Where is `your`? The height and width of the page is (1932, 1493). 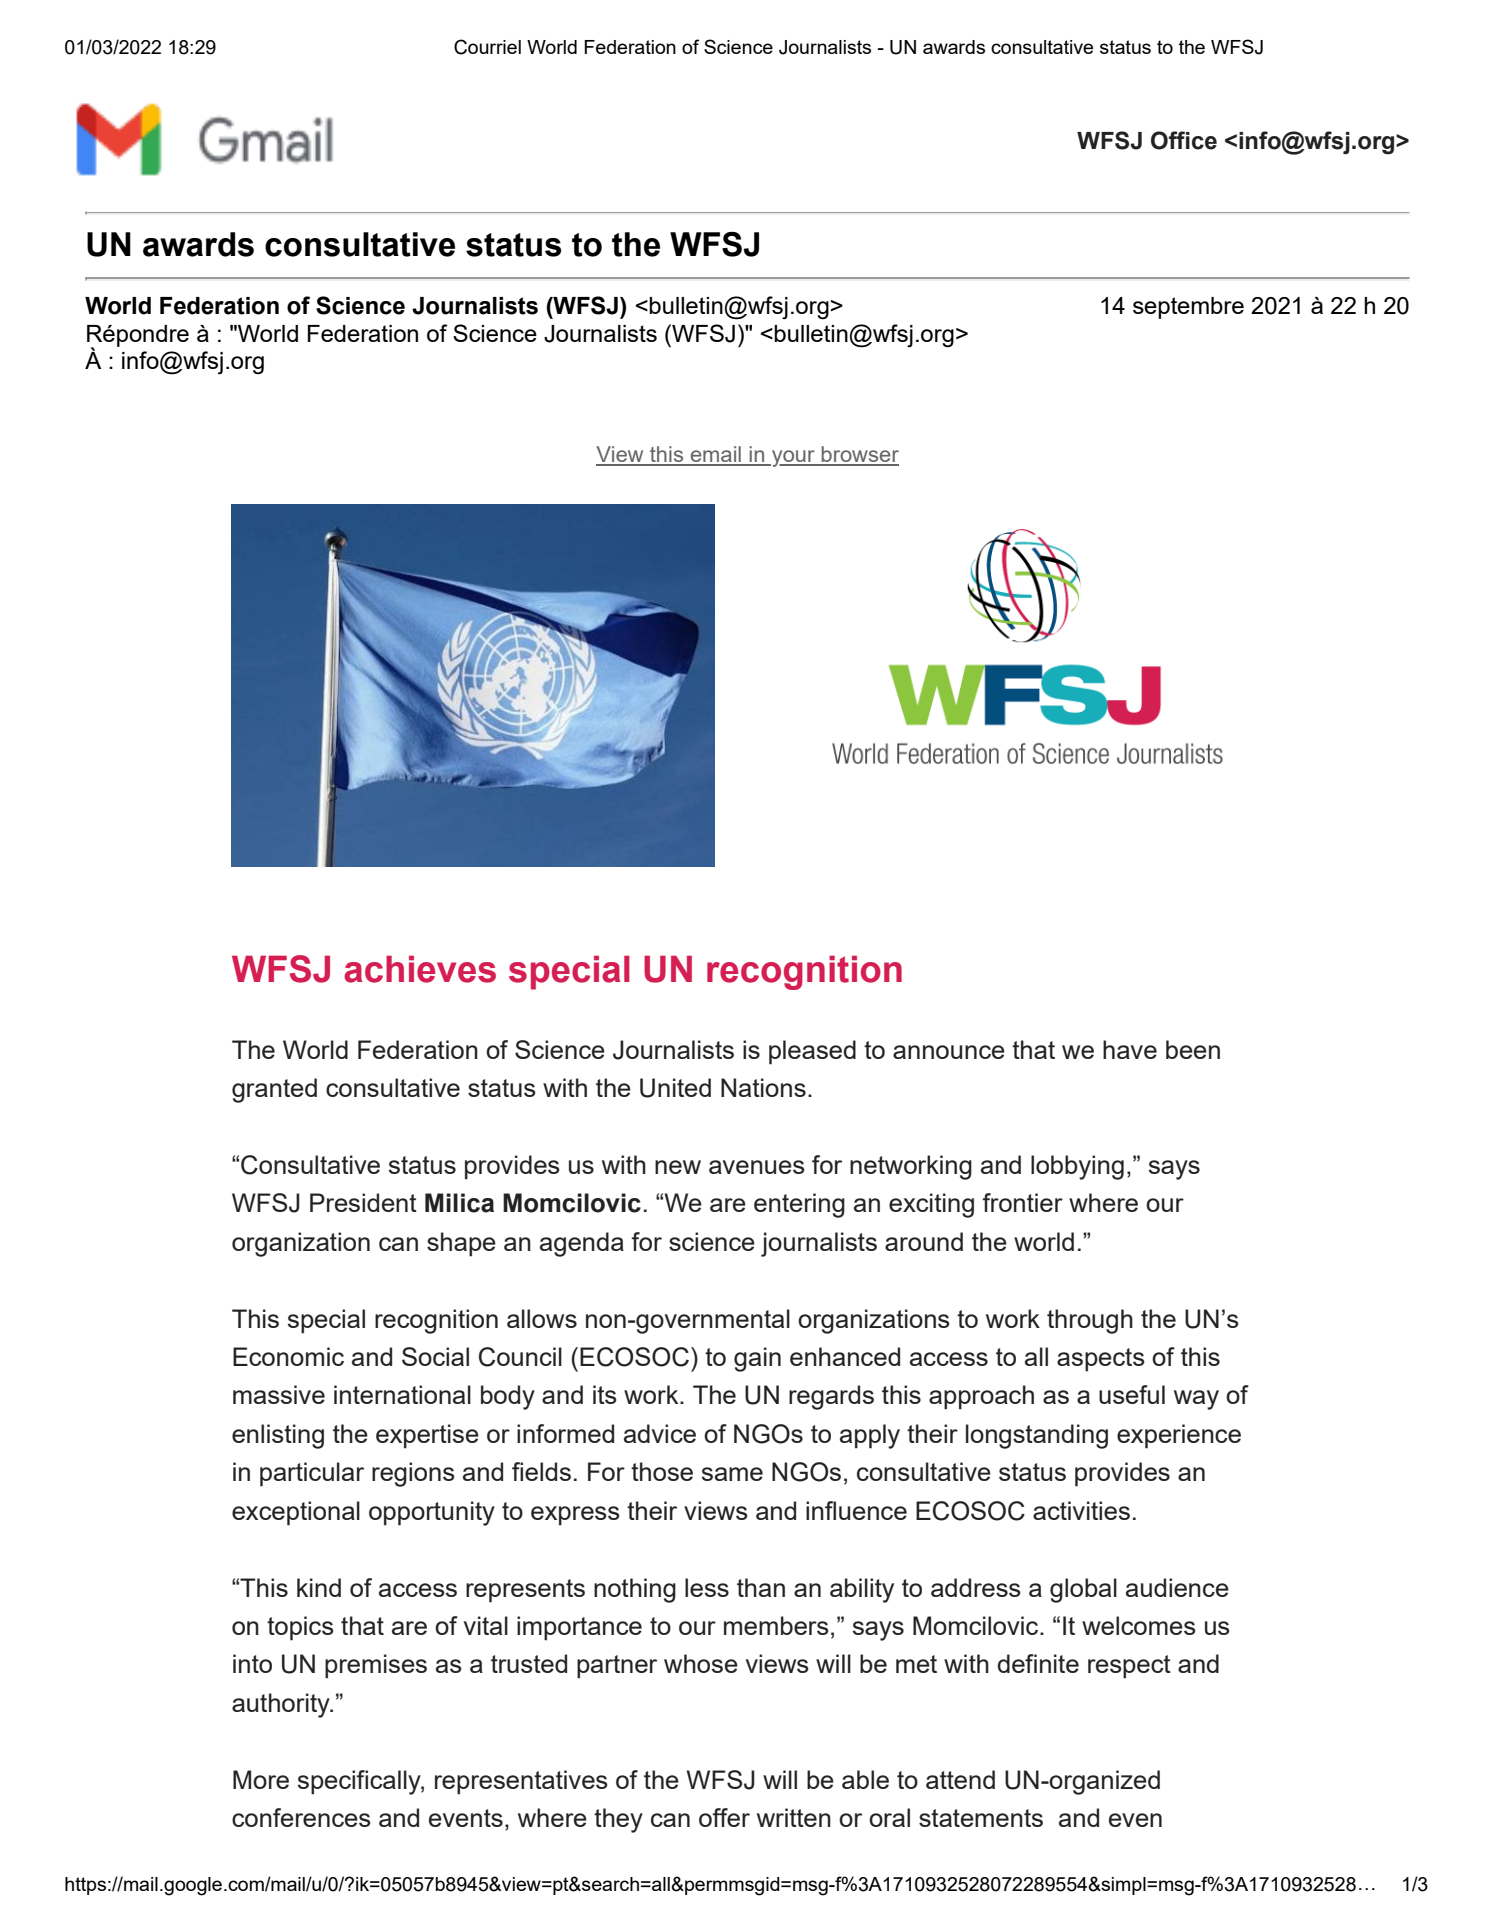 your is located at coordinates (793, 458).
